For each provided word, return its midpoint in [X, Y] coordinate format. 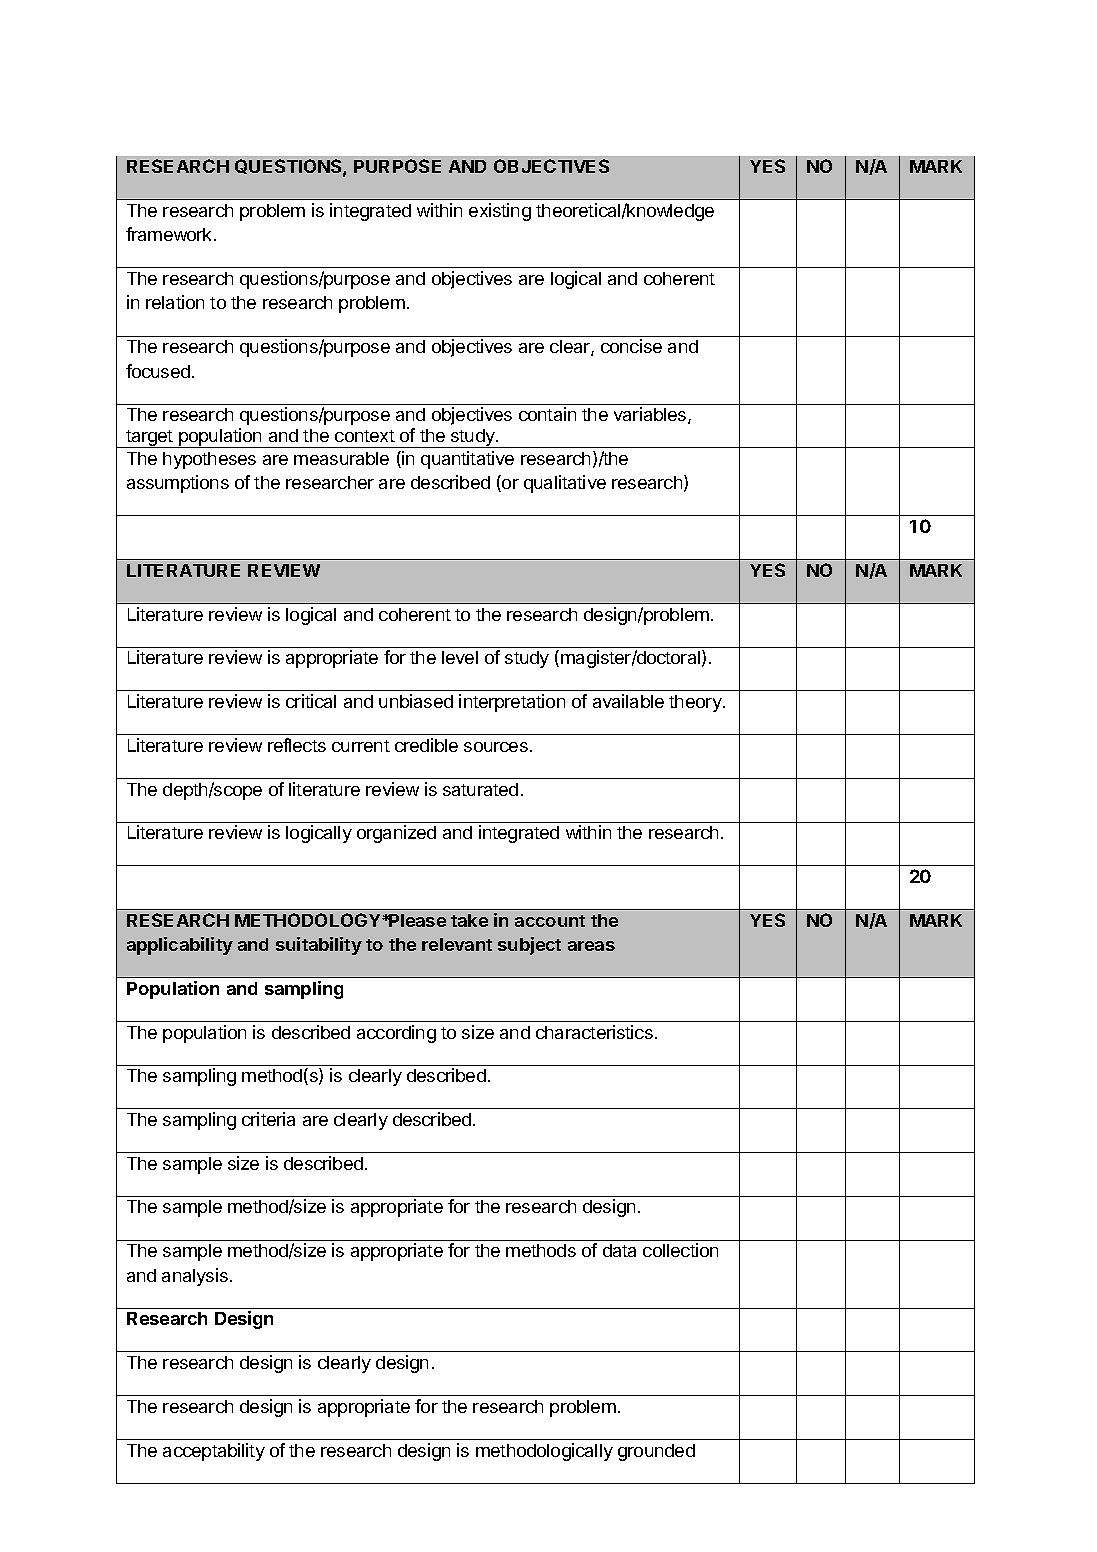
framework [168, 234]
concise [631, 346]
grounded [656, 1452]
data [619, 1250]
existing [500, 212]
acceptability [214, 1452]
